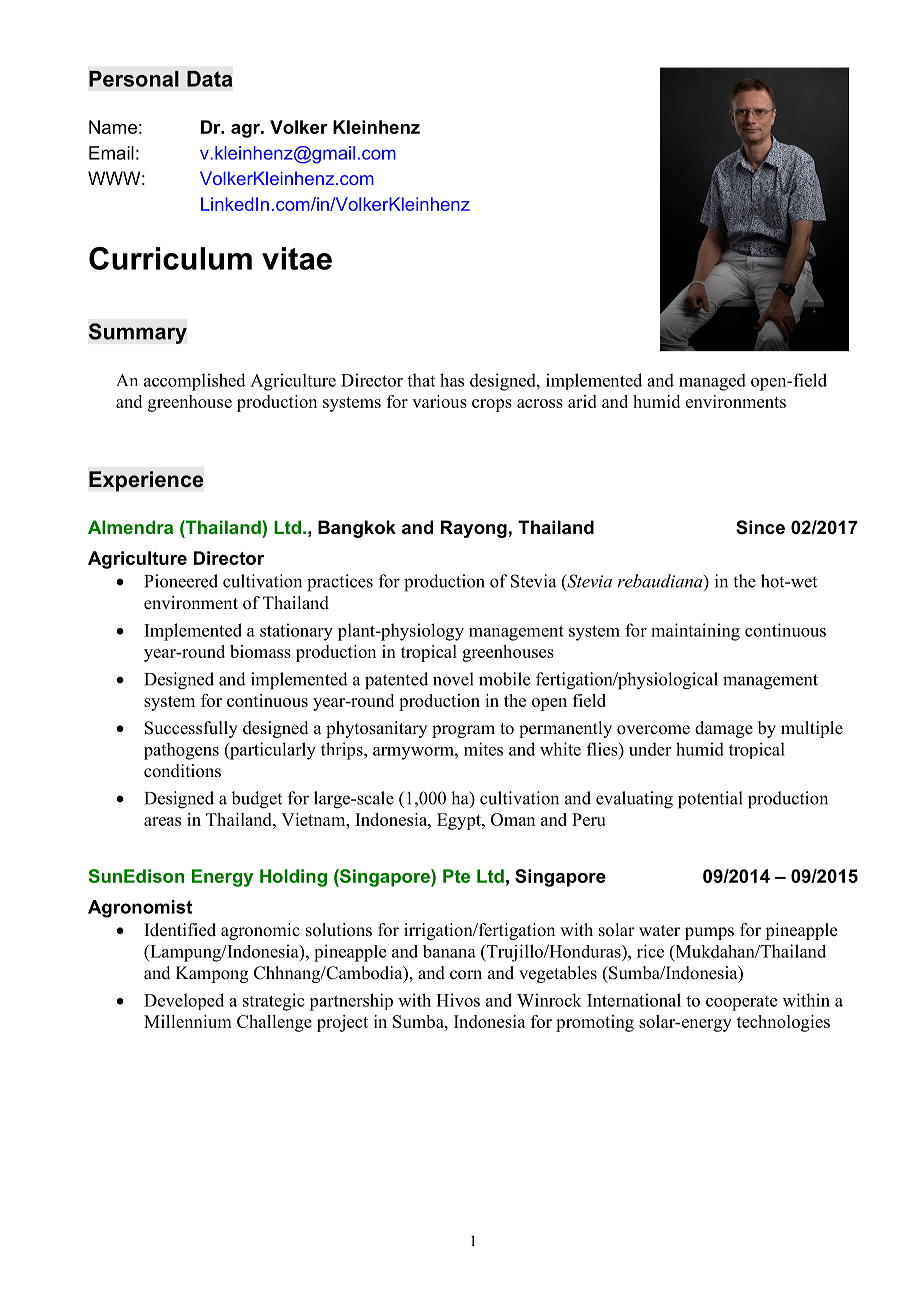 This document has width=924, height=1308. Describe the element at coordinates (137, 333) in the document. I see `Summary` at that location.
